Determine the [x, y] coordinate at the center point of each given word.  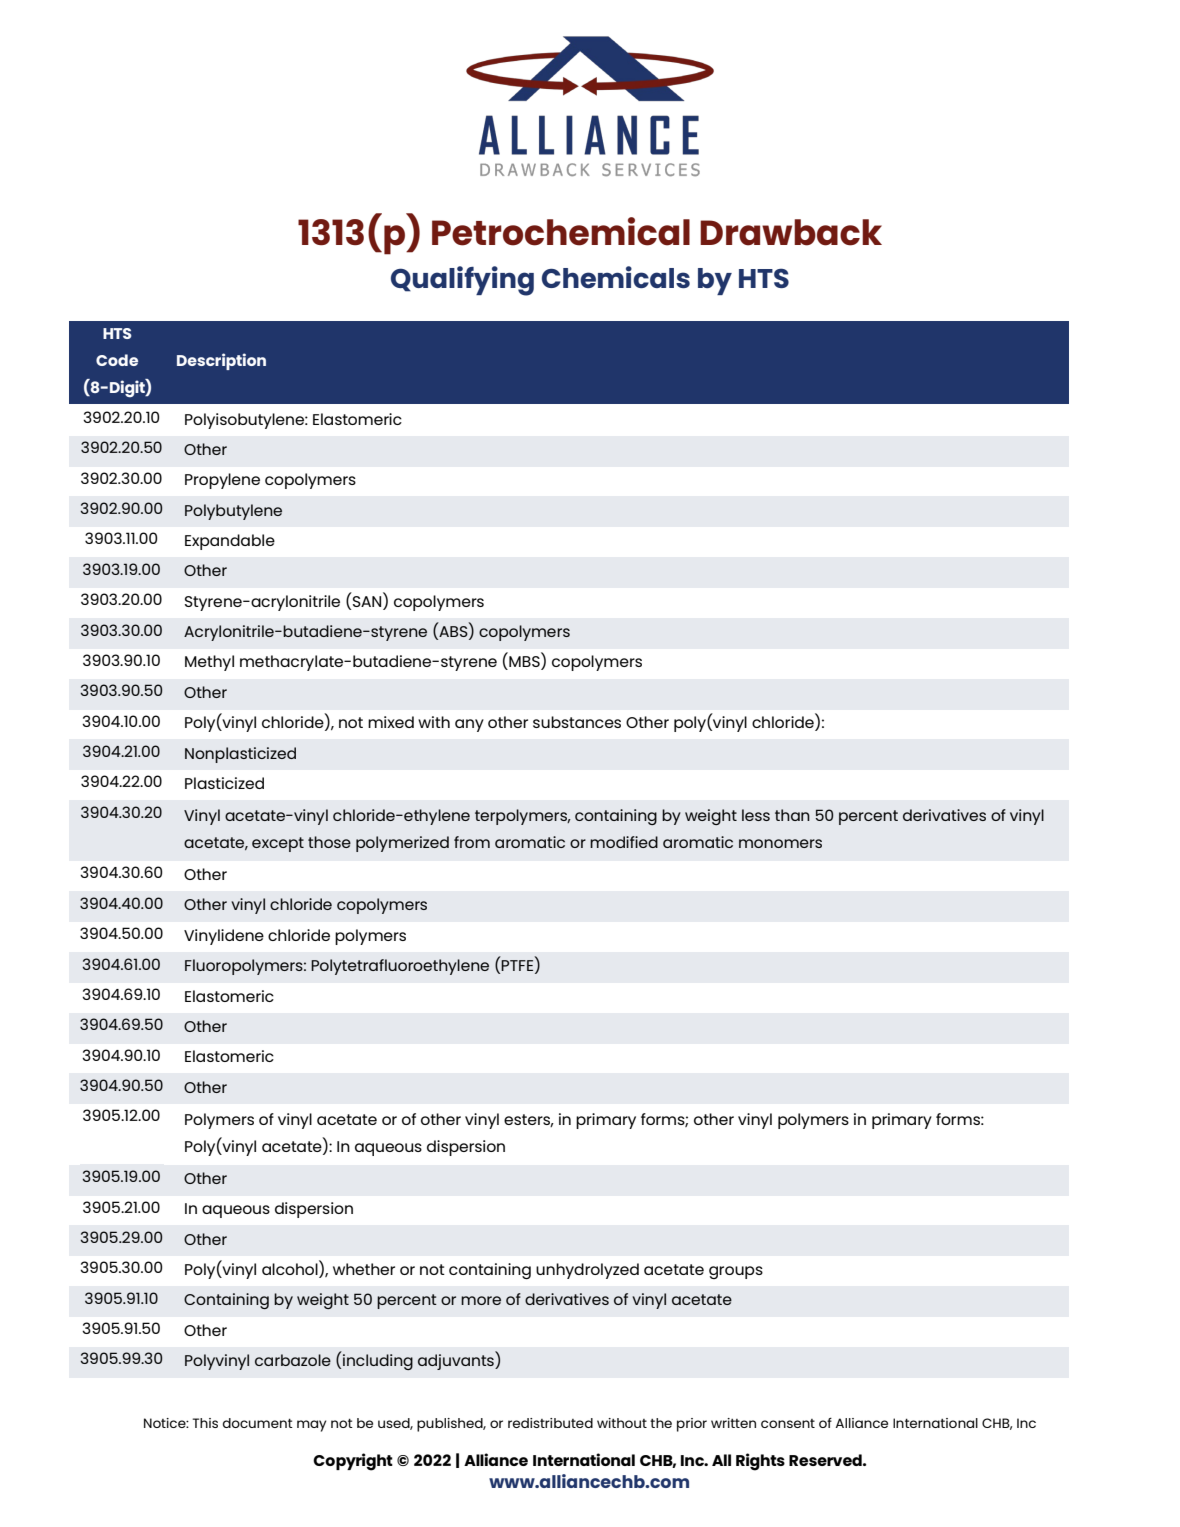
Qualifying [462, 281]
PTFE [518, 967]
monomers [780, 843]
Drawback [791, 232]
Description [221, 361]
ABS [453, 633]
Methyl [209, 663]
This [205, 1423]
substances [577, 722]
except [278, 844]
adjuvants [457, 1361]
